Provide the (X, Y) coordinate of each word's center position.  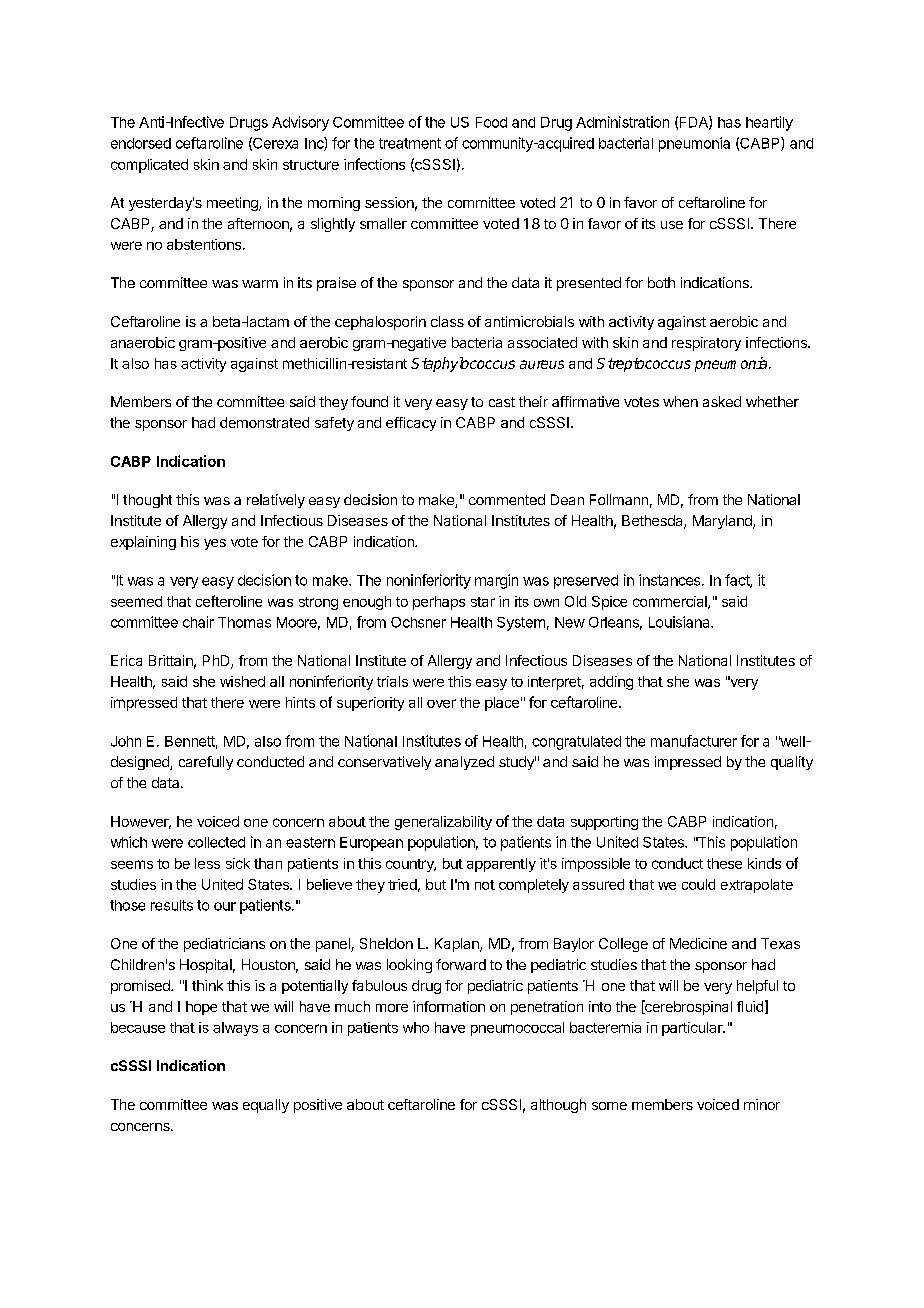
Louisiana (680, 622)
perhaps (439, 603)
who (416, 1027)
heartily (769, 123)
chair (198, 622)
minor (762, 1104)
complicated (149, 166)
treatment (410, 143)
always (235, 1029)
